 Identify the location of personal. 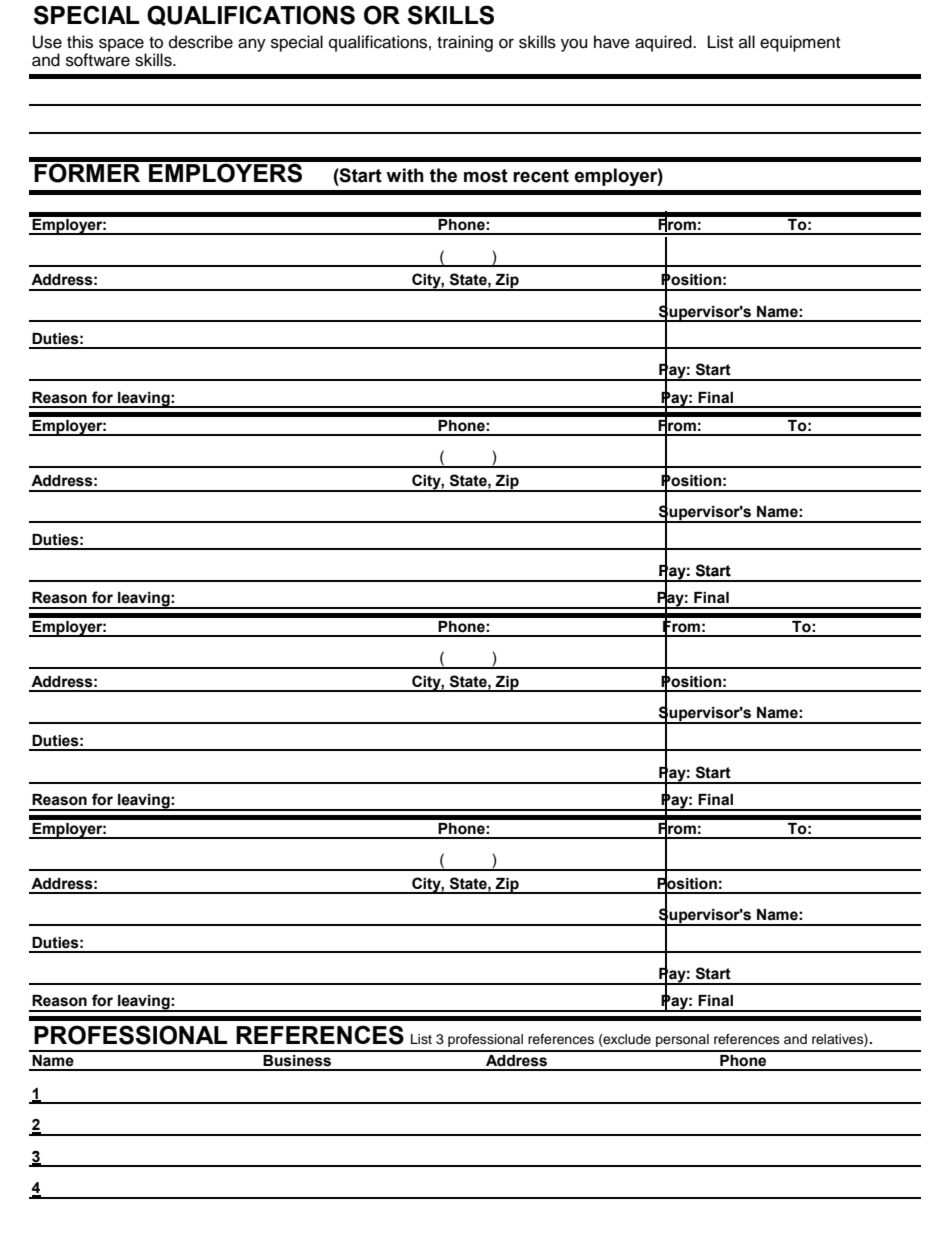
(682, 1040).
